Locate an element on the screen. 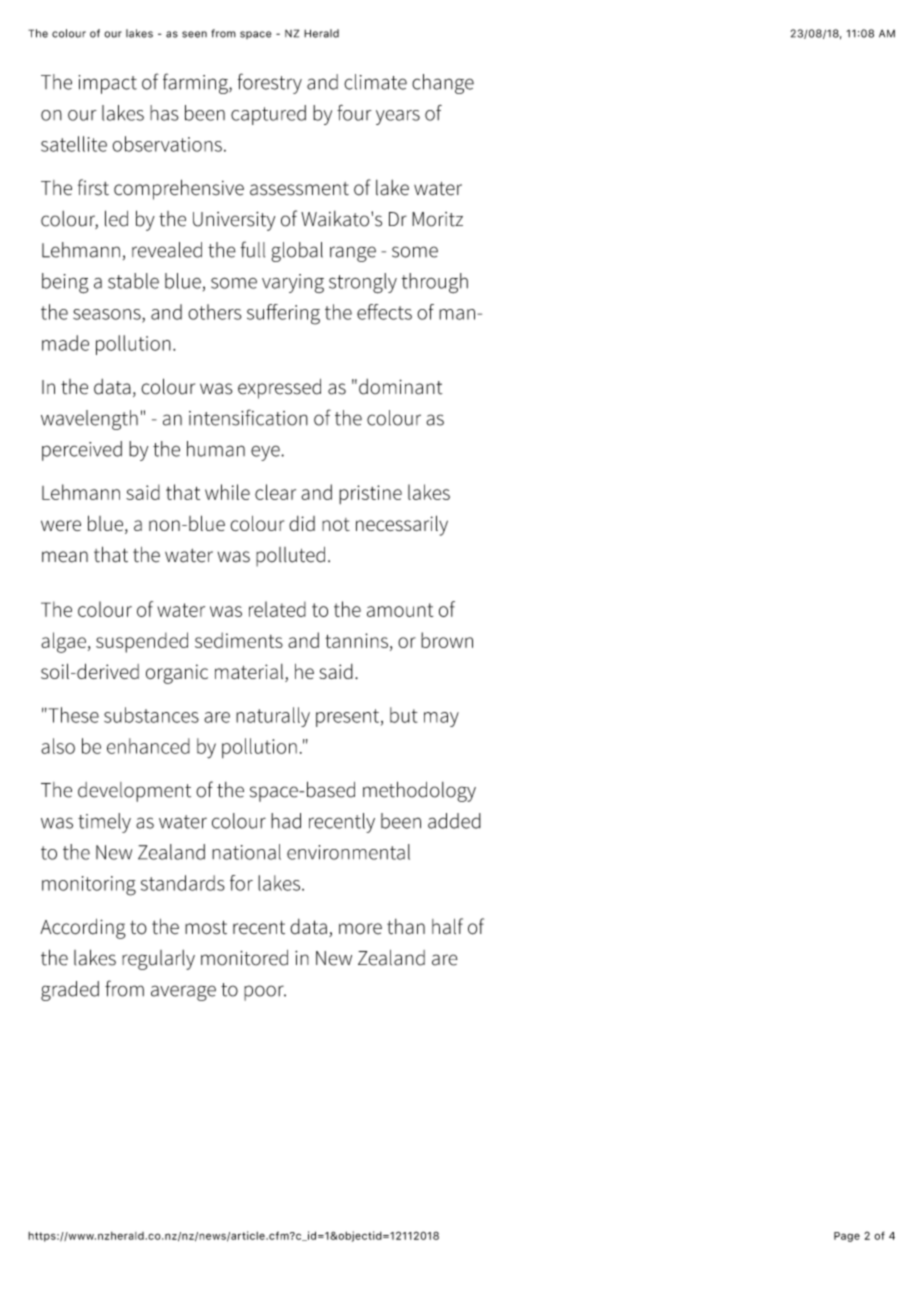 This screenshot has width=924, height=1308. half is located at coordinates (447, 926).
